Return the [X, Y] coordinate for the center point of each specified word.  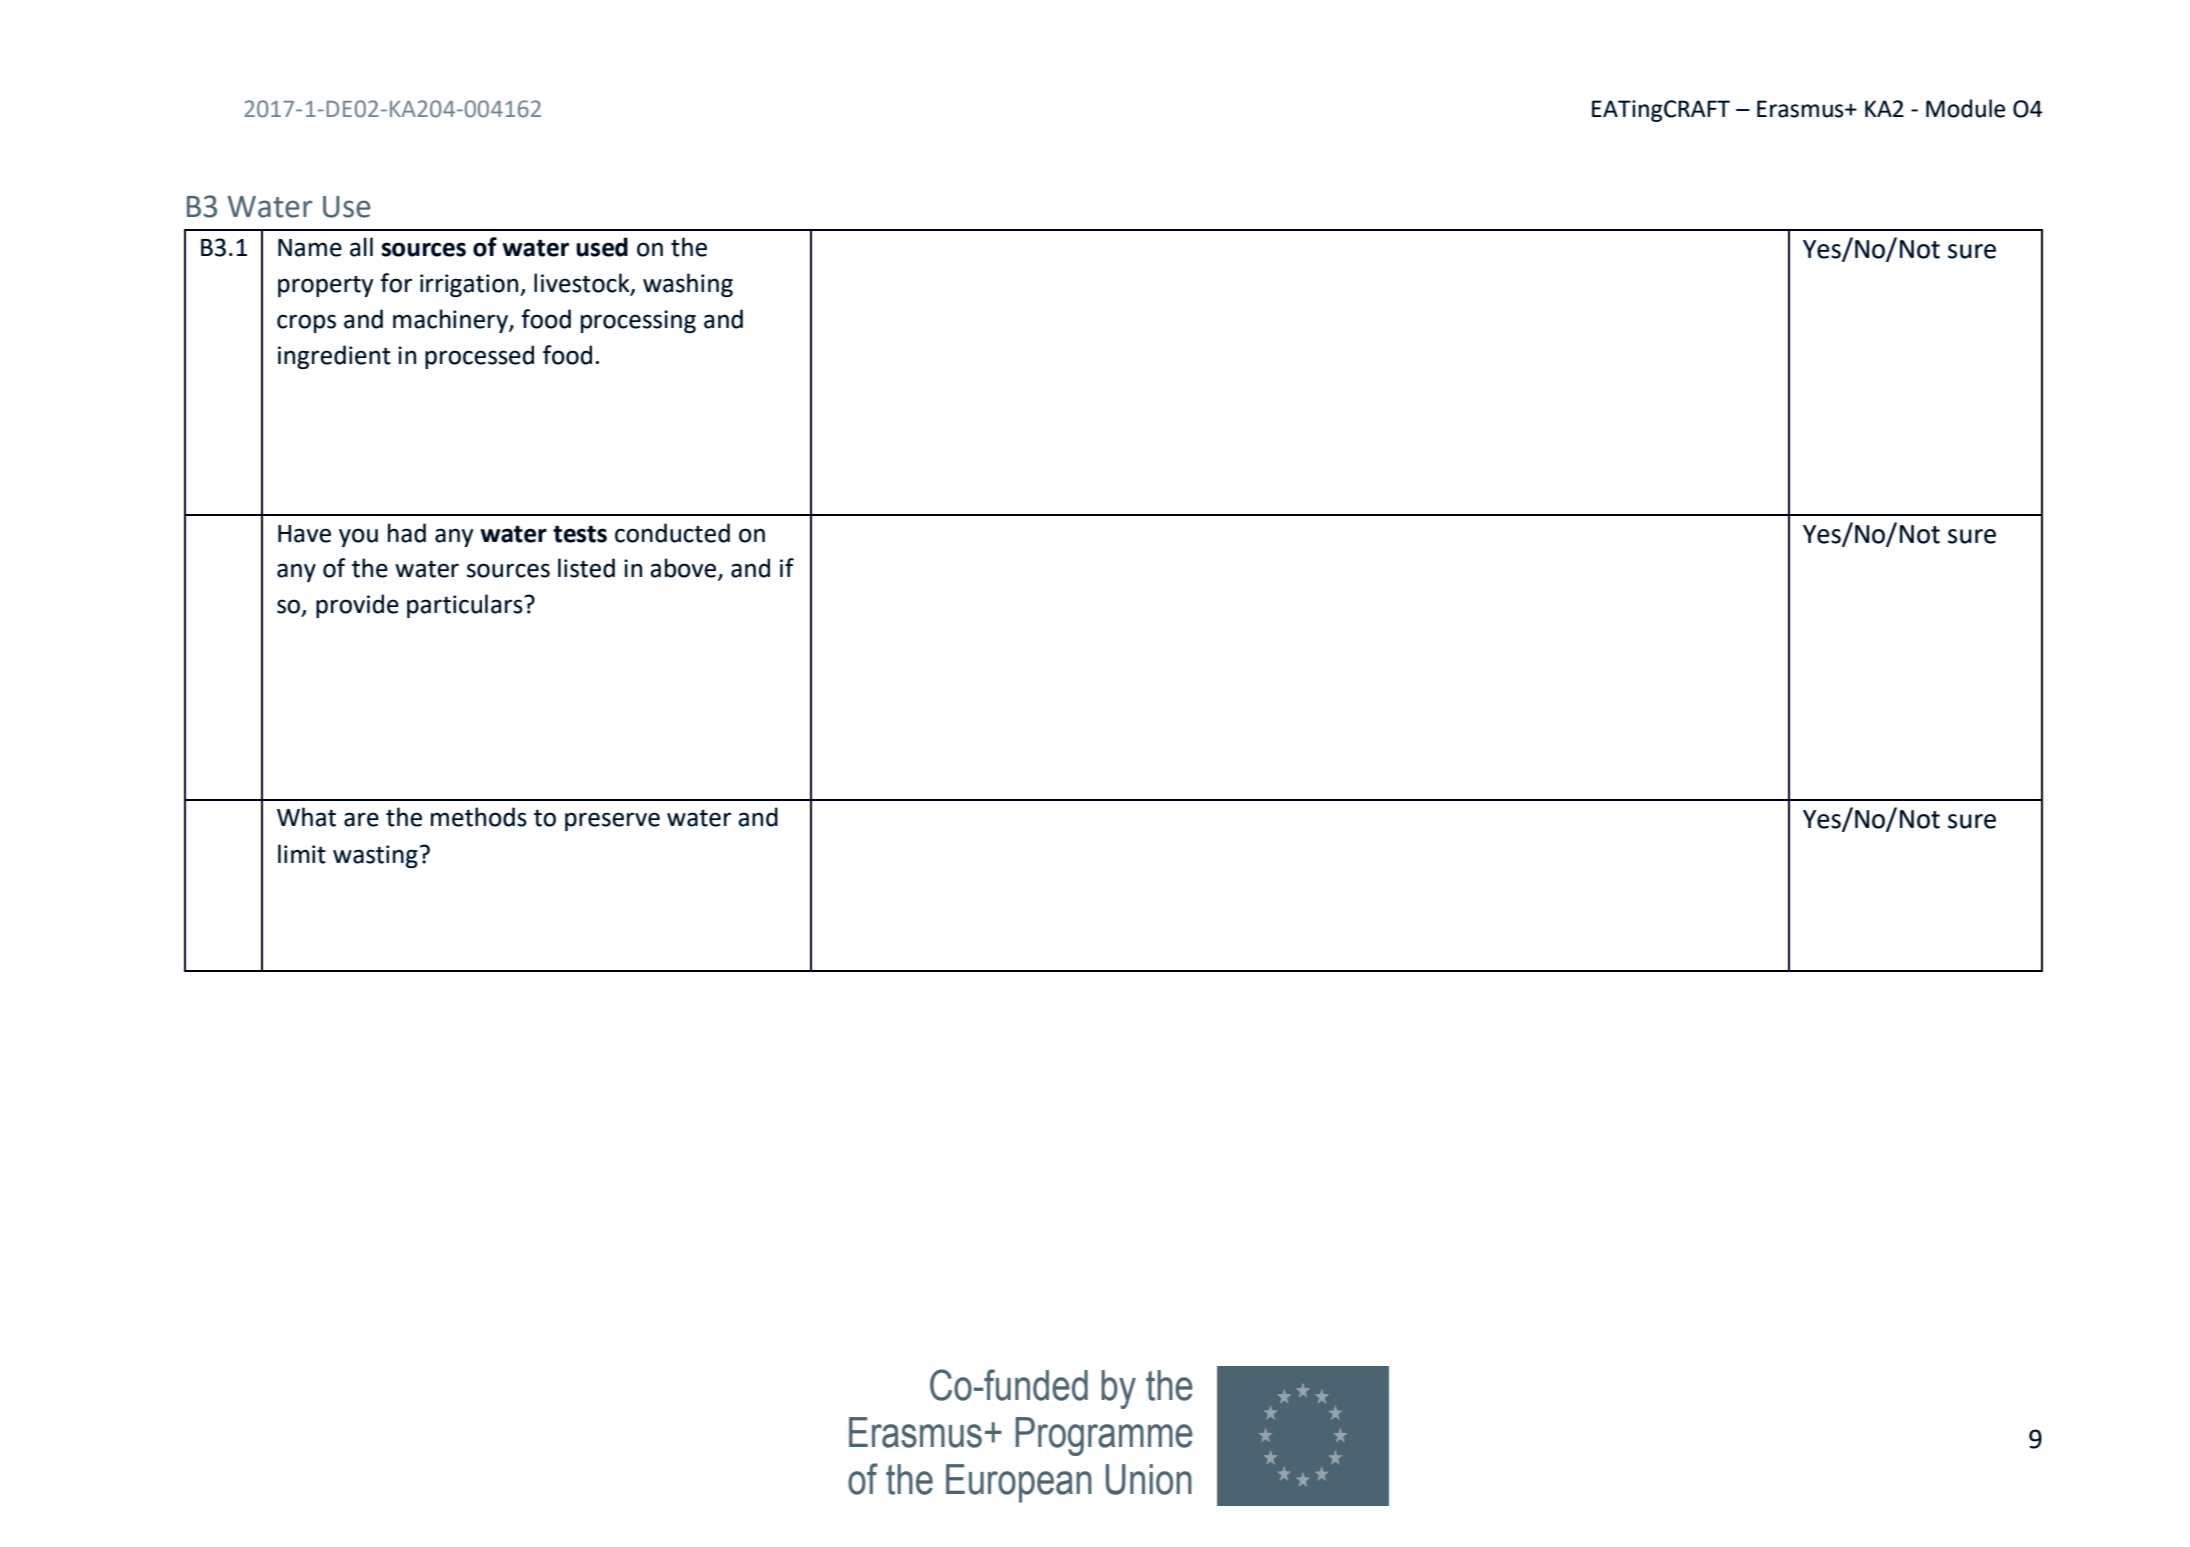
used [602, 247]
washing [688, 285]
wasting [375, 856]
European [1019, 1483]
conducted [672, 533]
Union [1149, 1479]
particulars [466, 606]
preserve [612, 821]
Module [1965, 108]
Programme [1104, 1436]
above [684, 569]
